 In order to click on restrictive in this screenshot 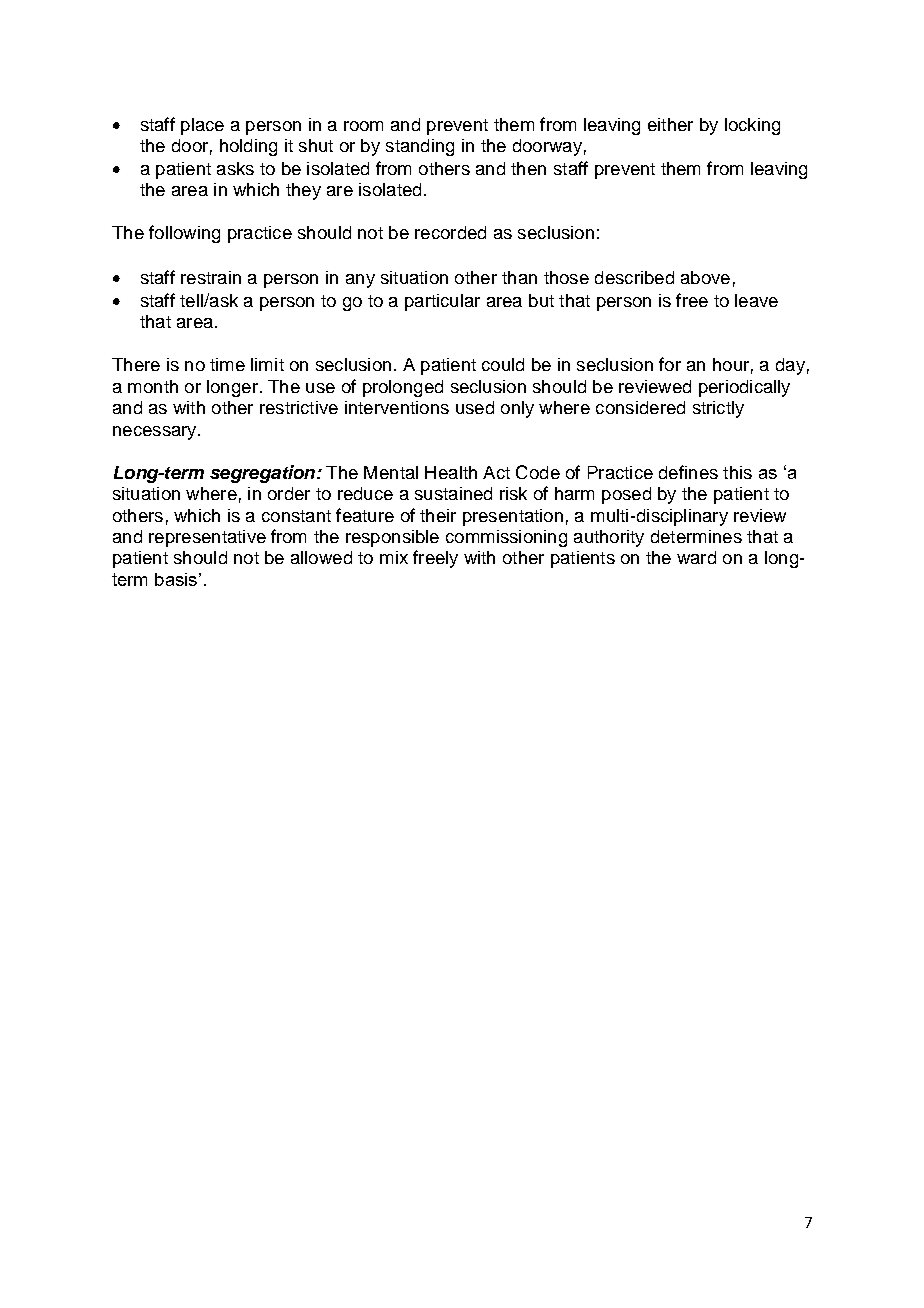, I will do `click(299, 407)`.
